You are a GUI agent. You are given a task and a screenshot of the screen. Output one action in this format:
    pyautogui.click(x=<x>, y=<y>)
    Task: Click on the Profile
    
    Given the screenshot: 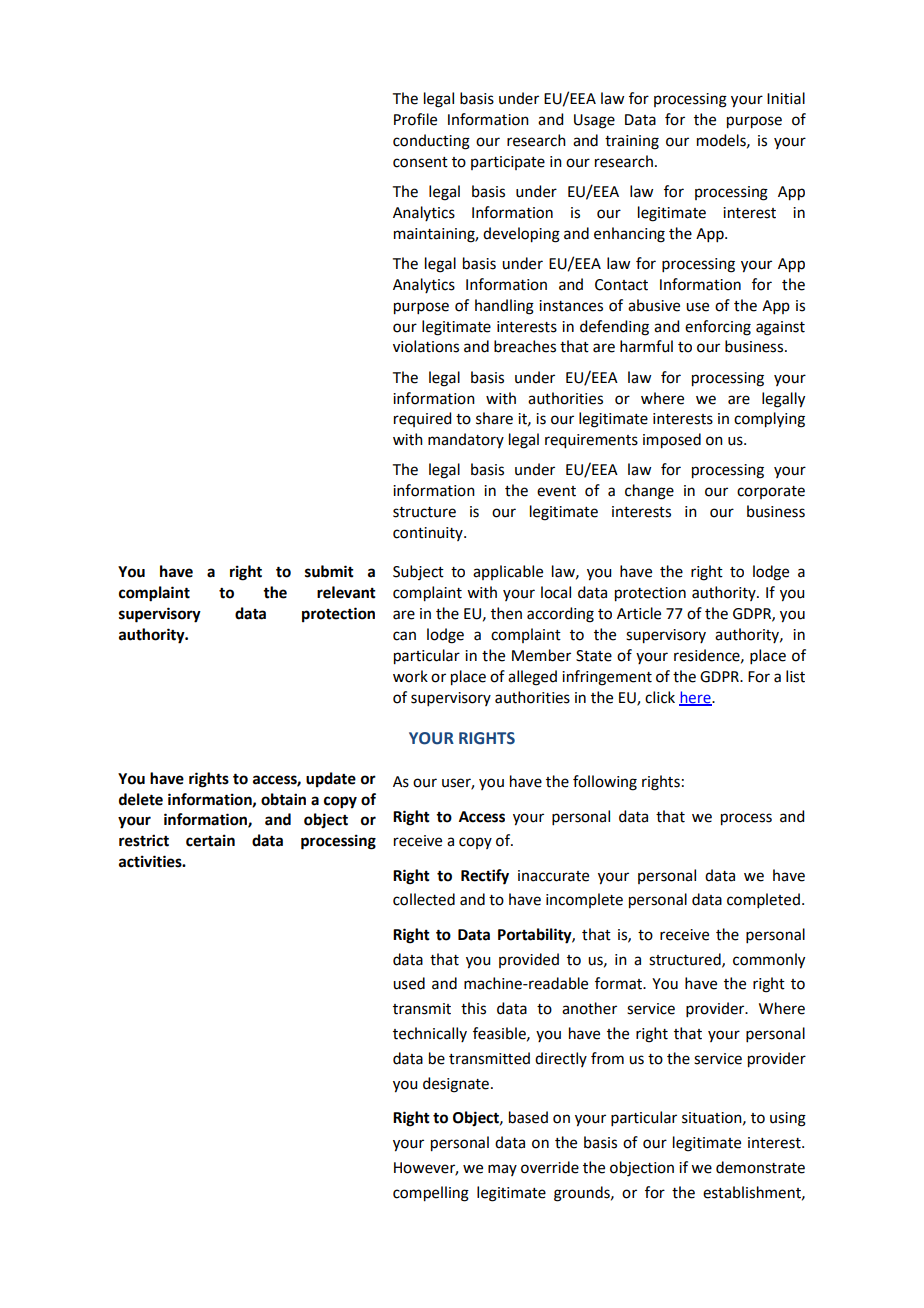 What is the action you would take?
    pyautogui.click(x=415, y=119)
